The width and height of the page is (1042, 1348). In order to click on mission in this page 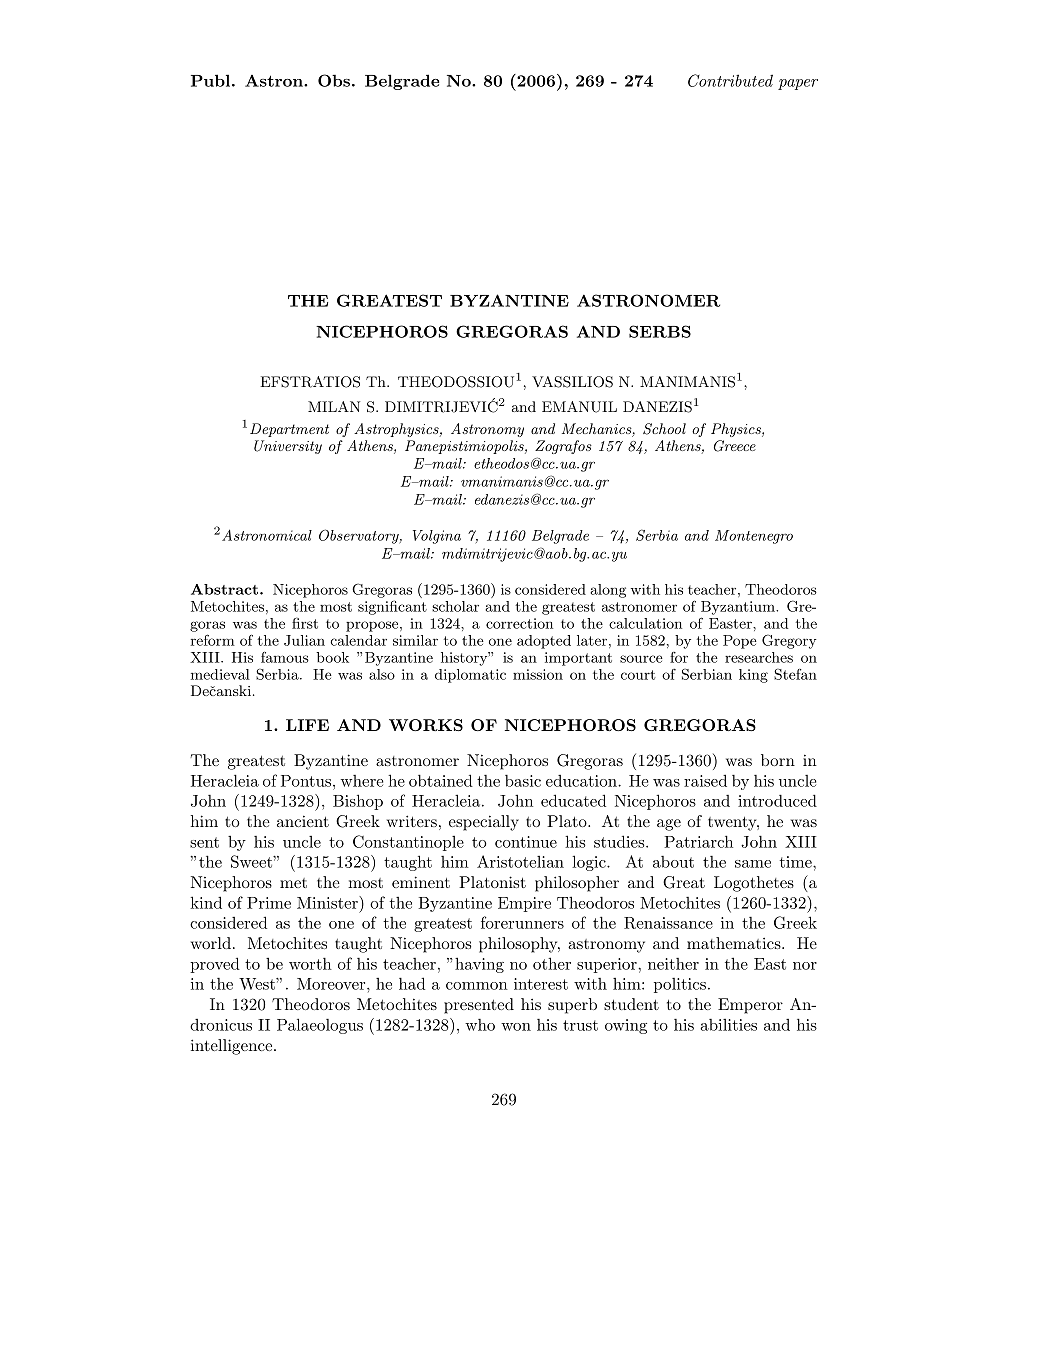, I will do `click(538, 674)`.
